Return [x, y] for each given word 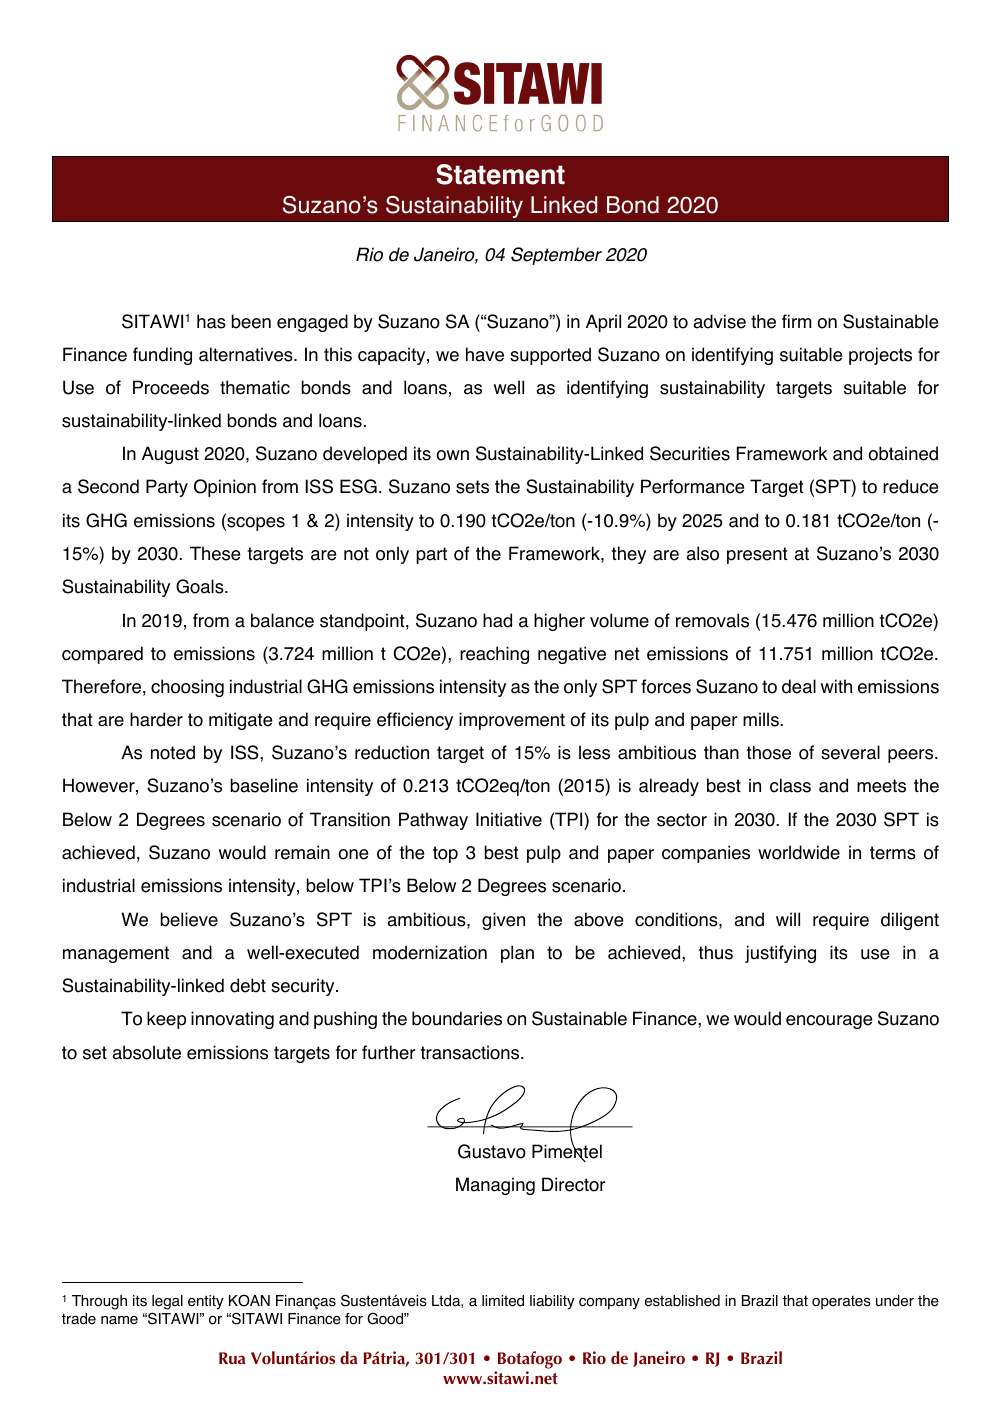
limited [503, 1301]
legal [167, 1302]
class [790, 785]
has [211, 321]
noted [173, 752]
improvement [512, 721]
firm [797, 321]
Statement [500, 174]
